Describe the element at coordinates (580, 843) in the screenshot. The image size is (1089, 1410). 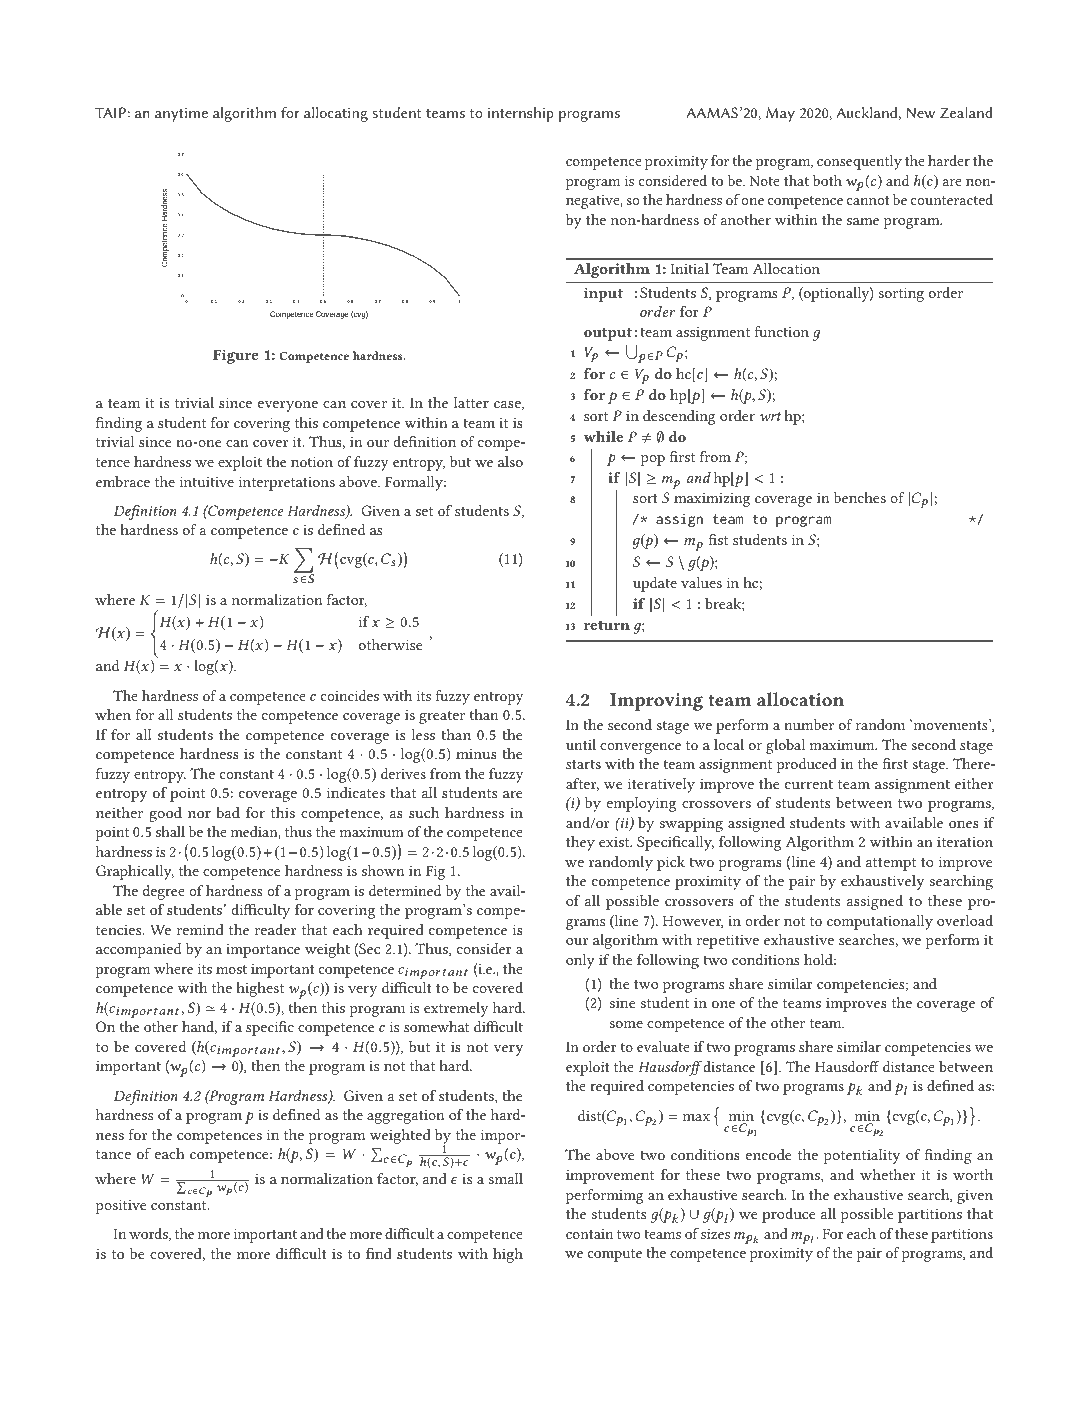
I see `they` at that location.
